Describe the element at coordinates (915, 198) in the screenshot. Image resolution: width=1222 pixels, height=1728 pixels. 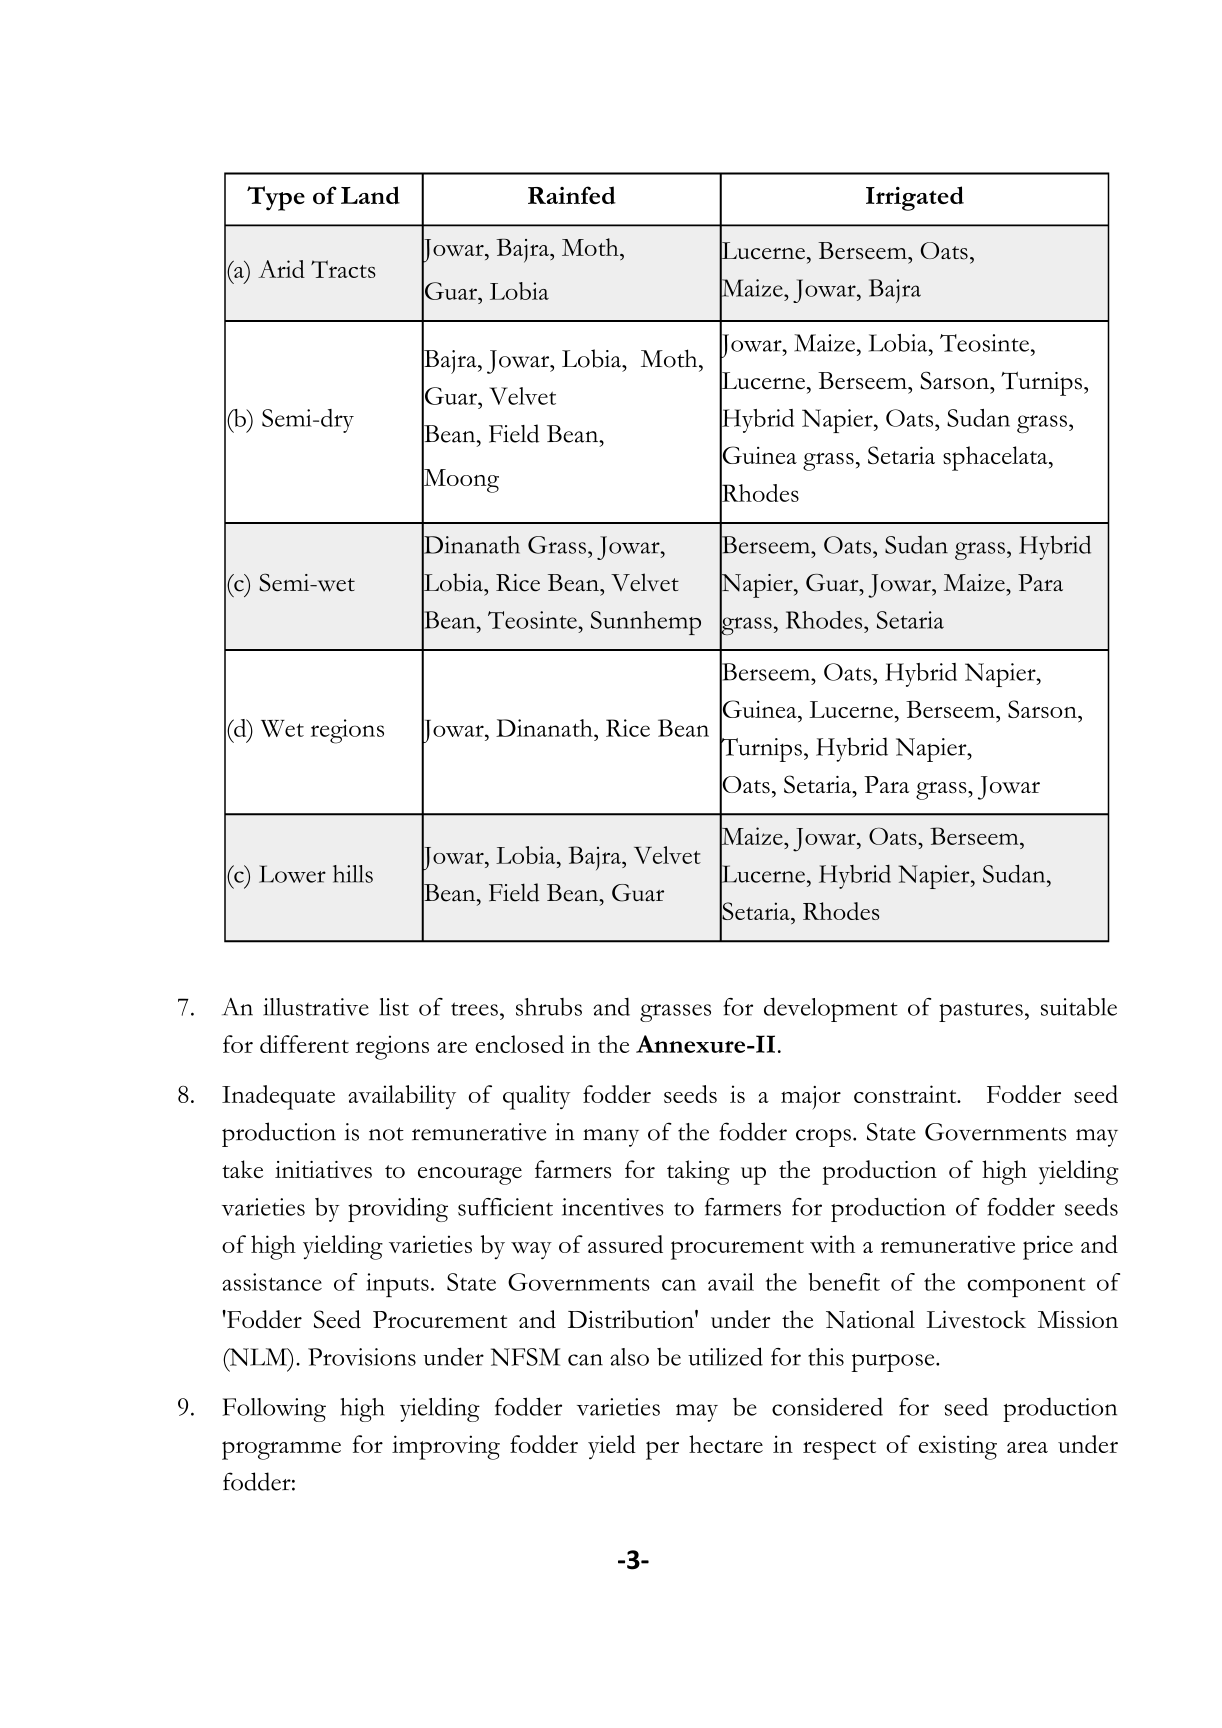
I see `Irrigated` at that location.
